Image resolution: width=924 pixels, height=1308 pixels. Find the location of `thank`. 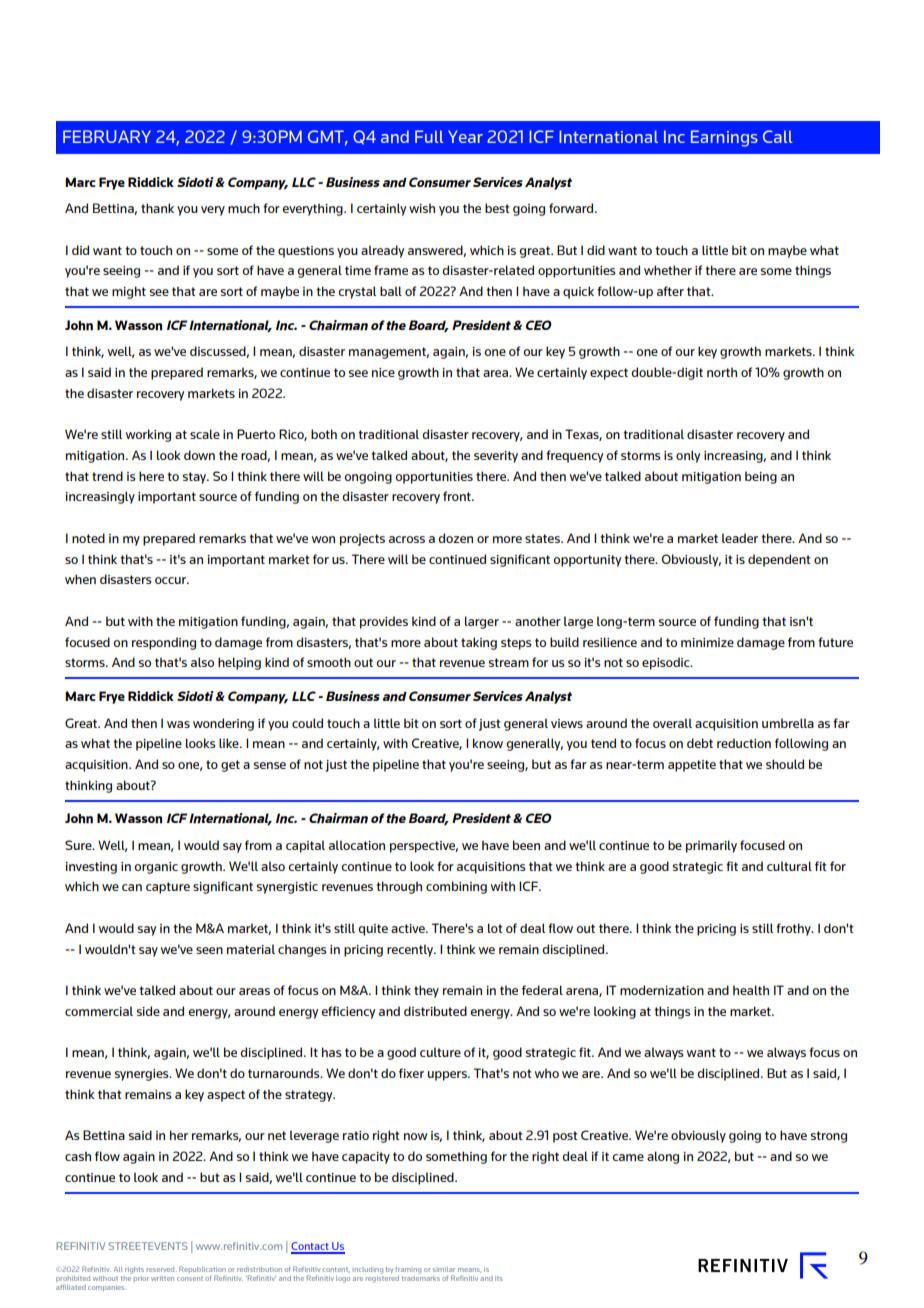

thank is located at coordinates (157, 208).
